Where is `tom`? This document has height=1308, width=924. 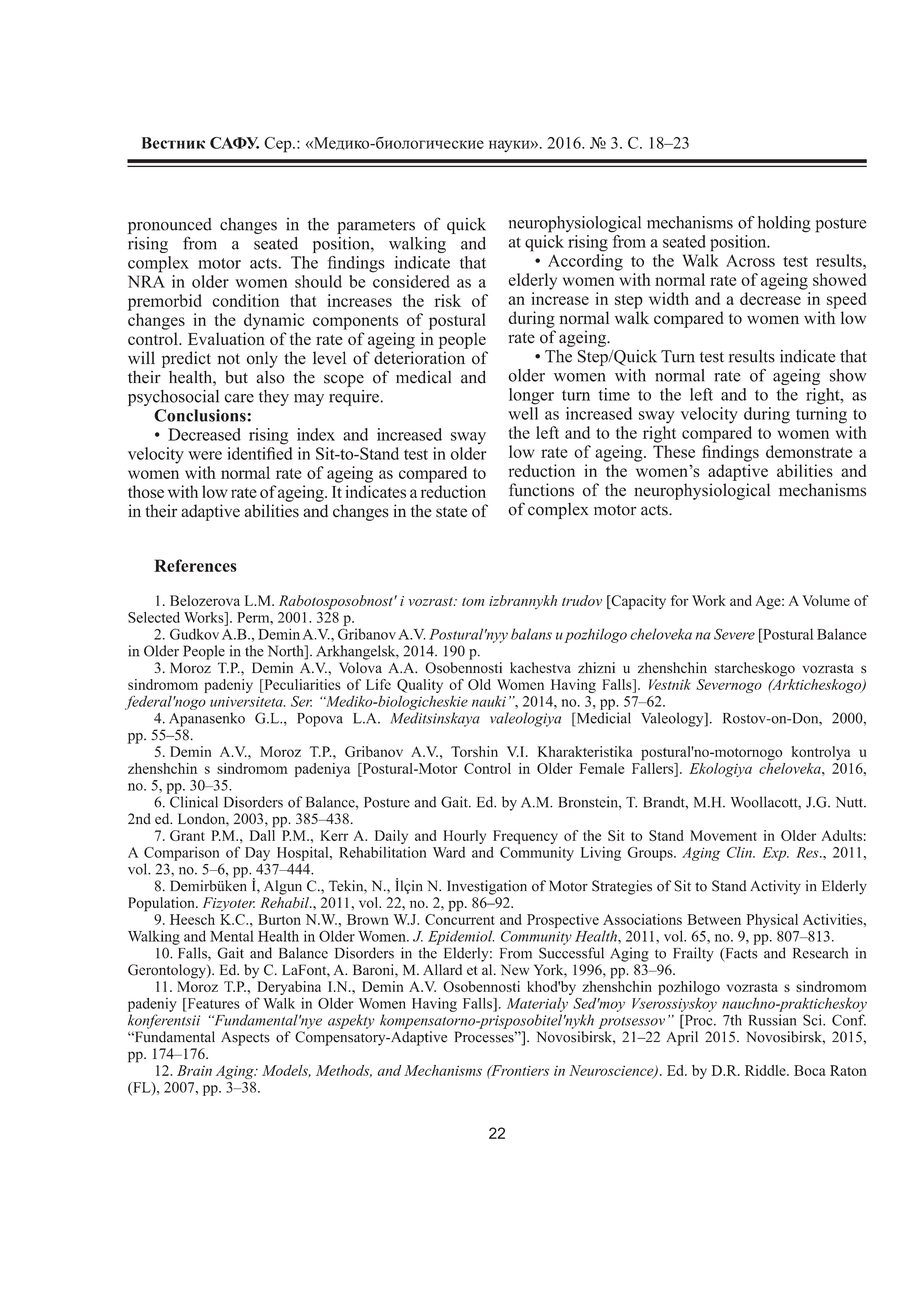
tom is located at coordinates (473, 601).
